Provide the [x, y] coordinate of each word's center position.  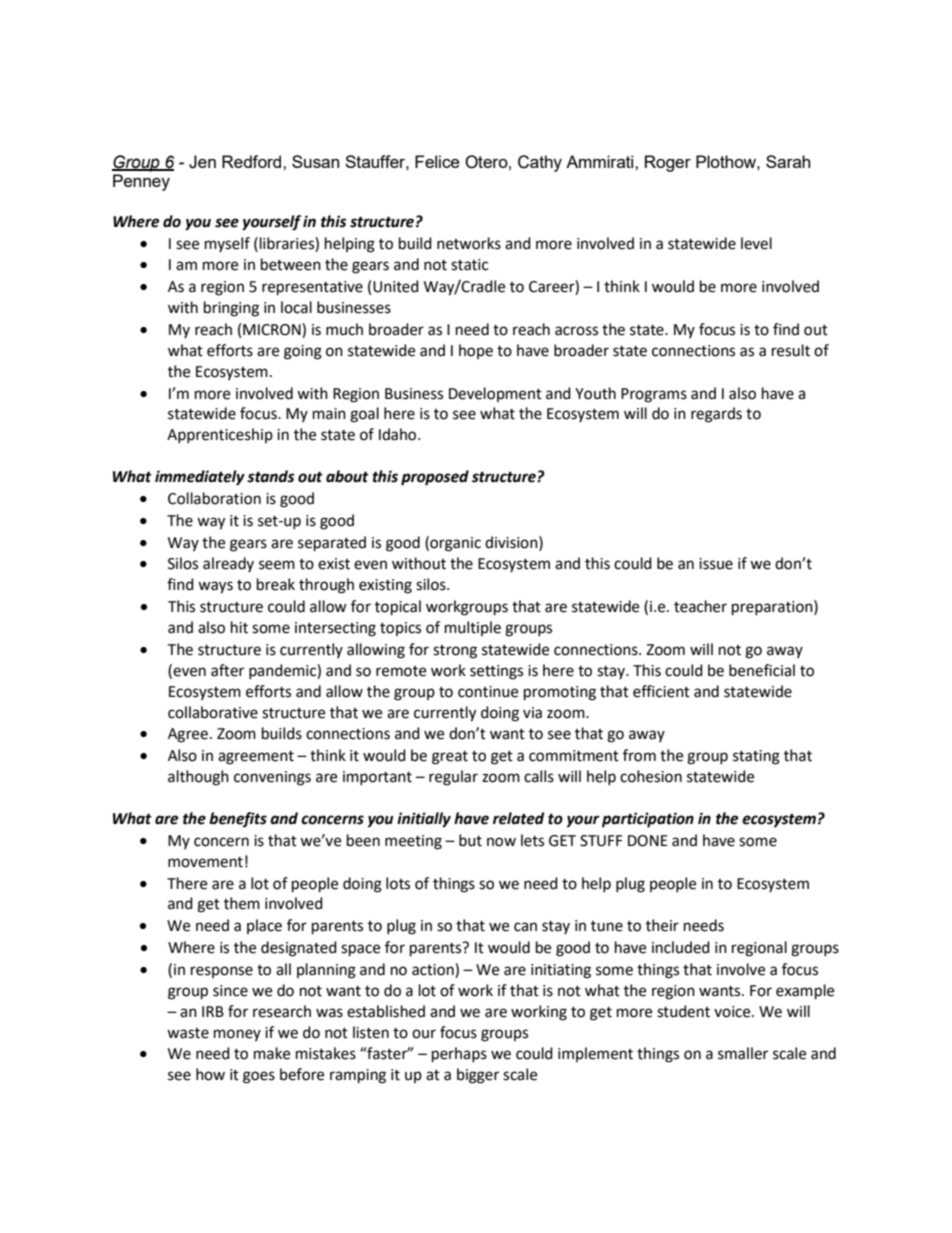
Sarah [788, 161]
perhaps [459, 1055]
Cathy [540, 163]
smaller [743, 1053]
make [272, 1053]
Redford [253, 161]
